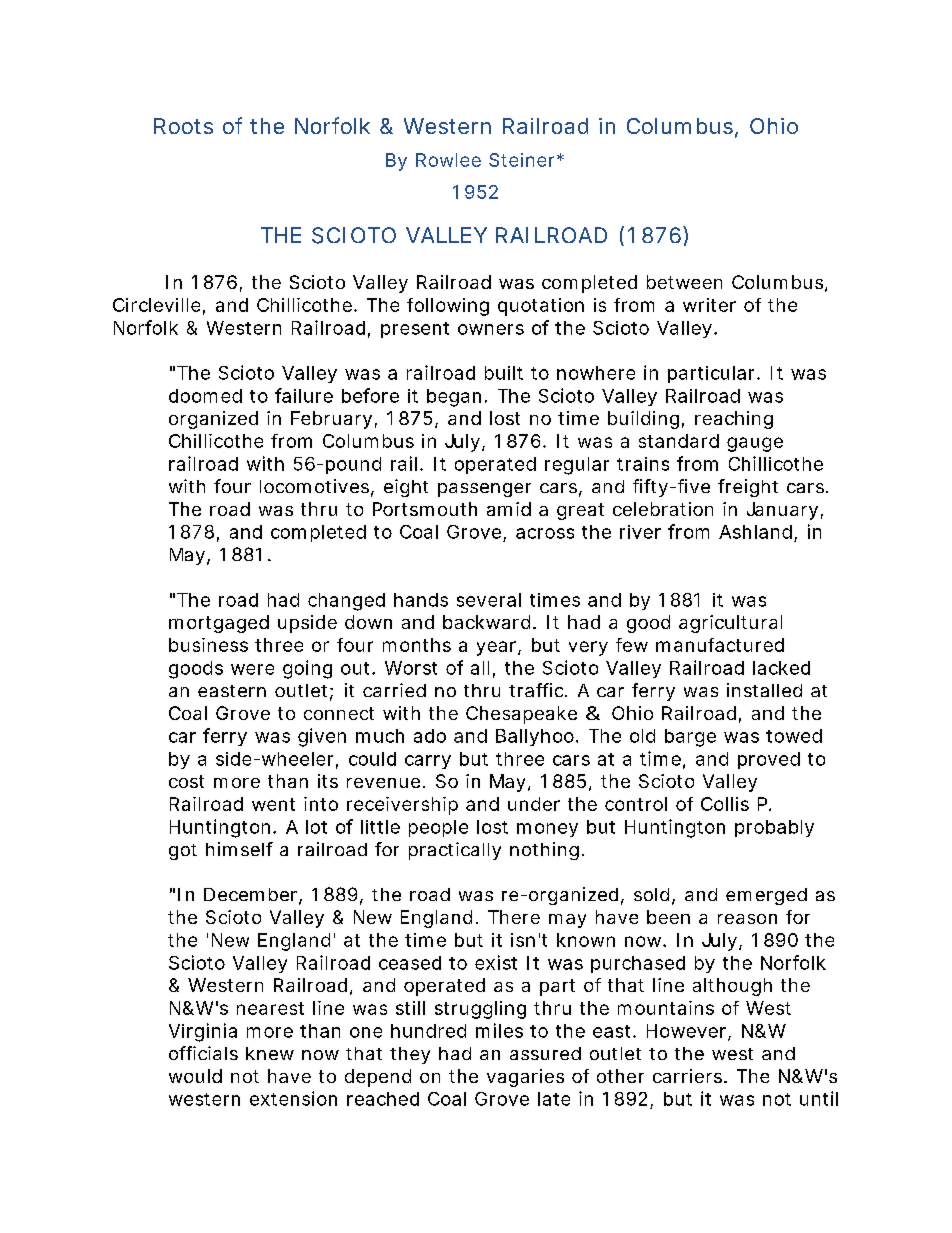 Image resolution: width=952 pixels, height=1233 pixels. I want to click on Steiner, so click(523, 160).
